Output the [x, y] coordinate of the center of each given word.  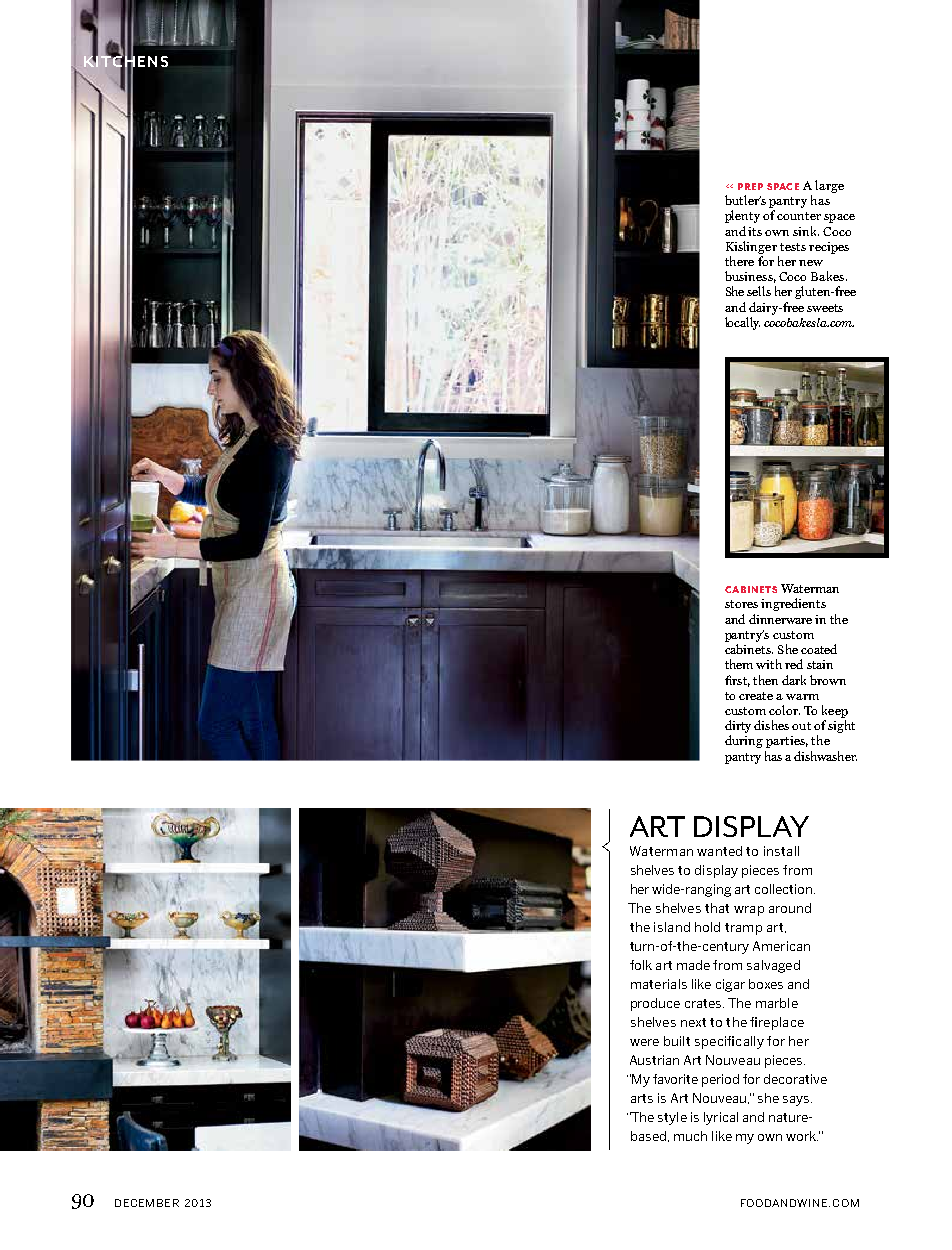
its [755, 231]
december [147, 1203]
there [739, 261]
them [739, 664]
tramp [743, 929]
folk [641, 965]
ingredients [793, 604]
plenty [742, 216]
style [672, 1118]
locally [742, 323]
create [756, 696]
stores [741, 604]
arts [642, 1098]
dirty [738, 726]
